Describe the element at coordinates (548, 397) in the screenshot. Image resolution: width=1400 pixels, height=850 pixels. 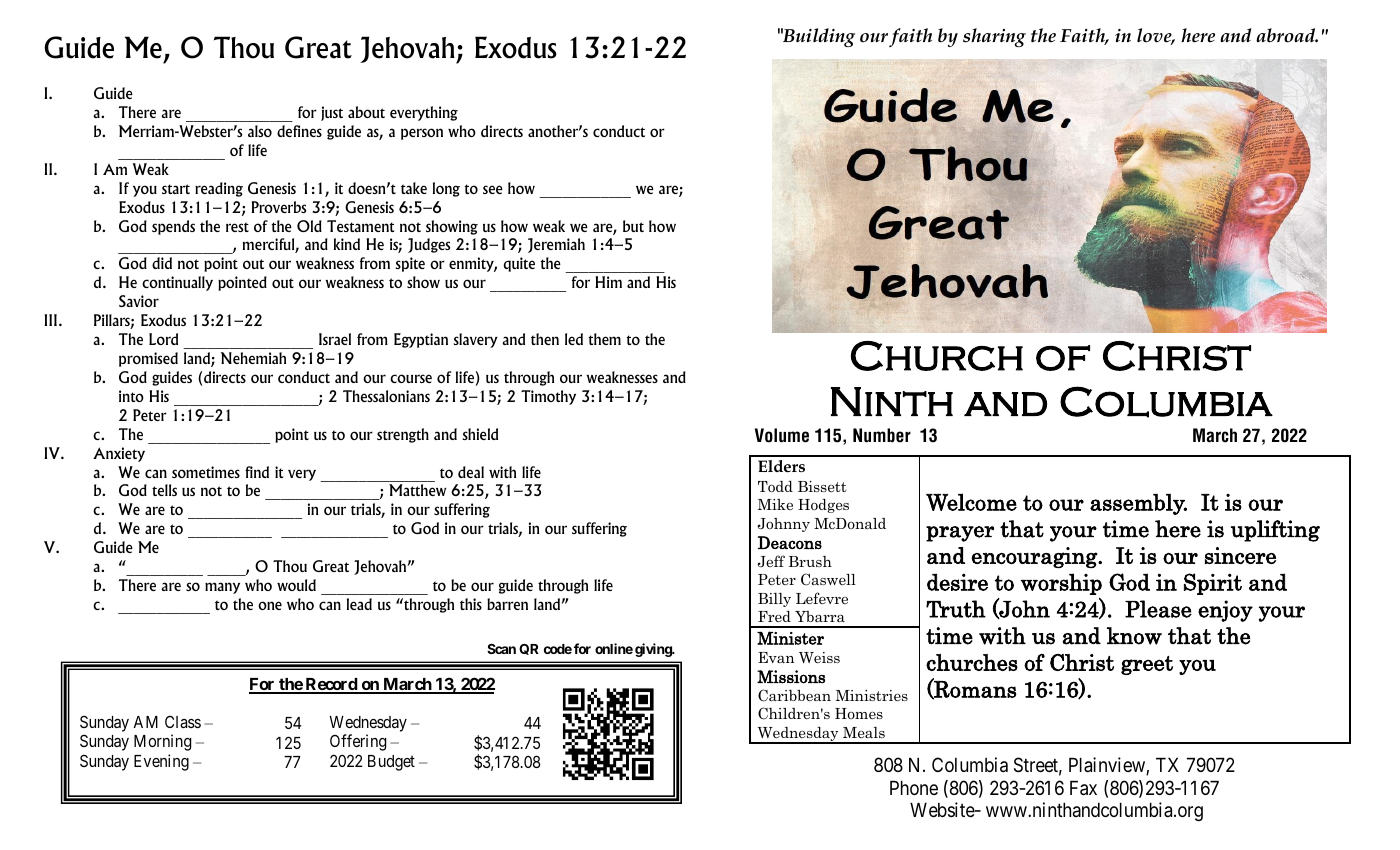
I see `Timothy` at that location.
